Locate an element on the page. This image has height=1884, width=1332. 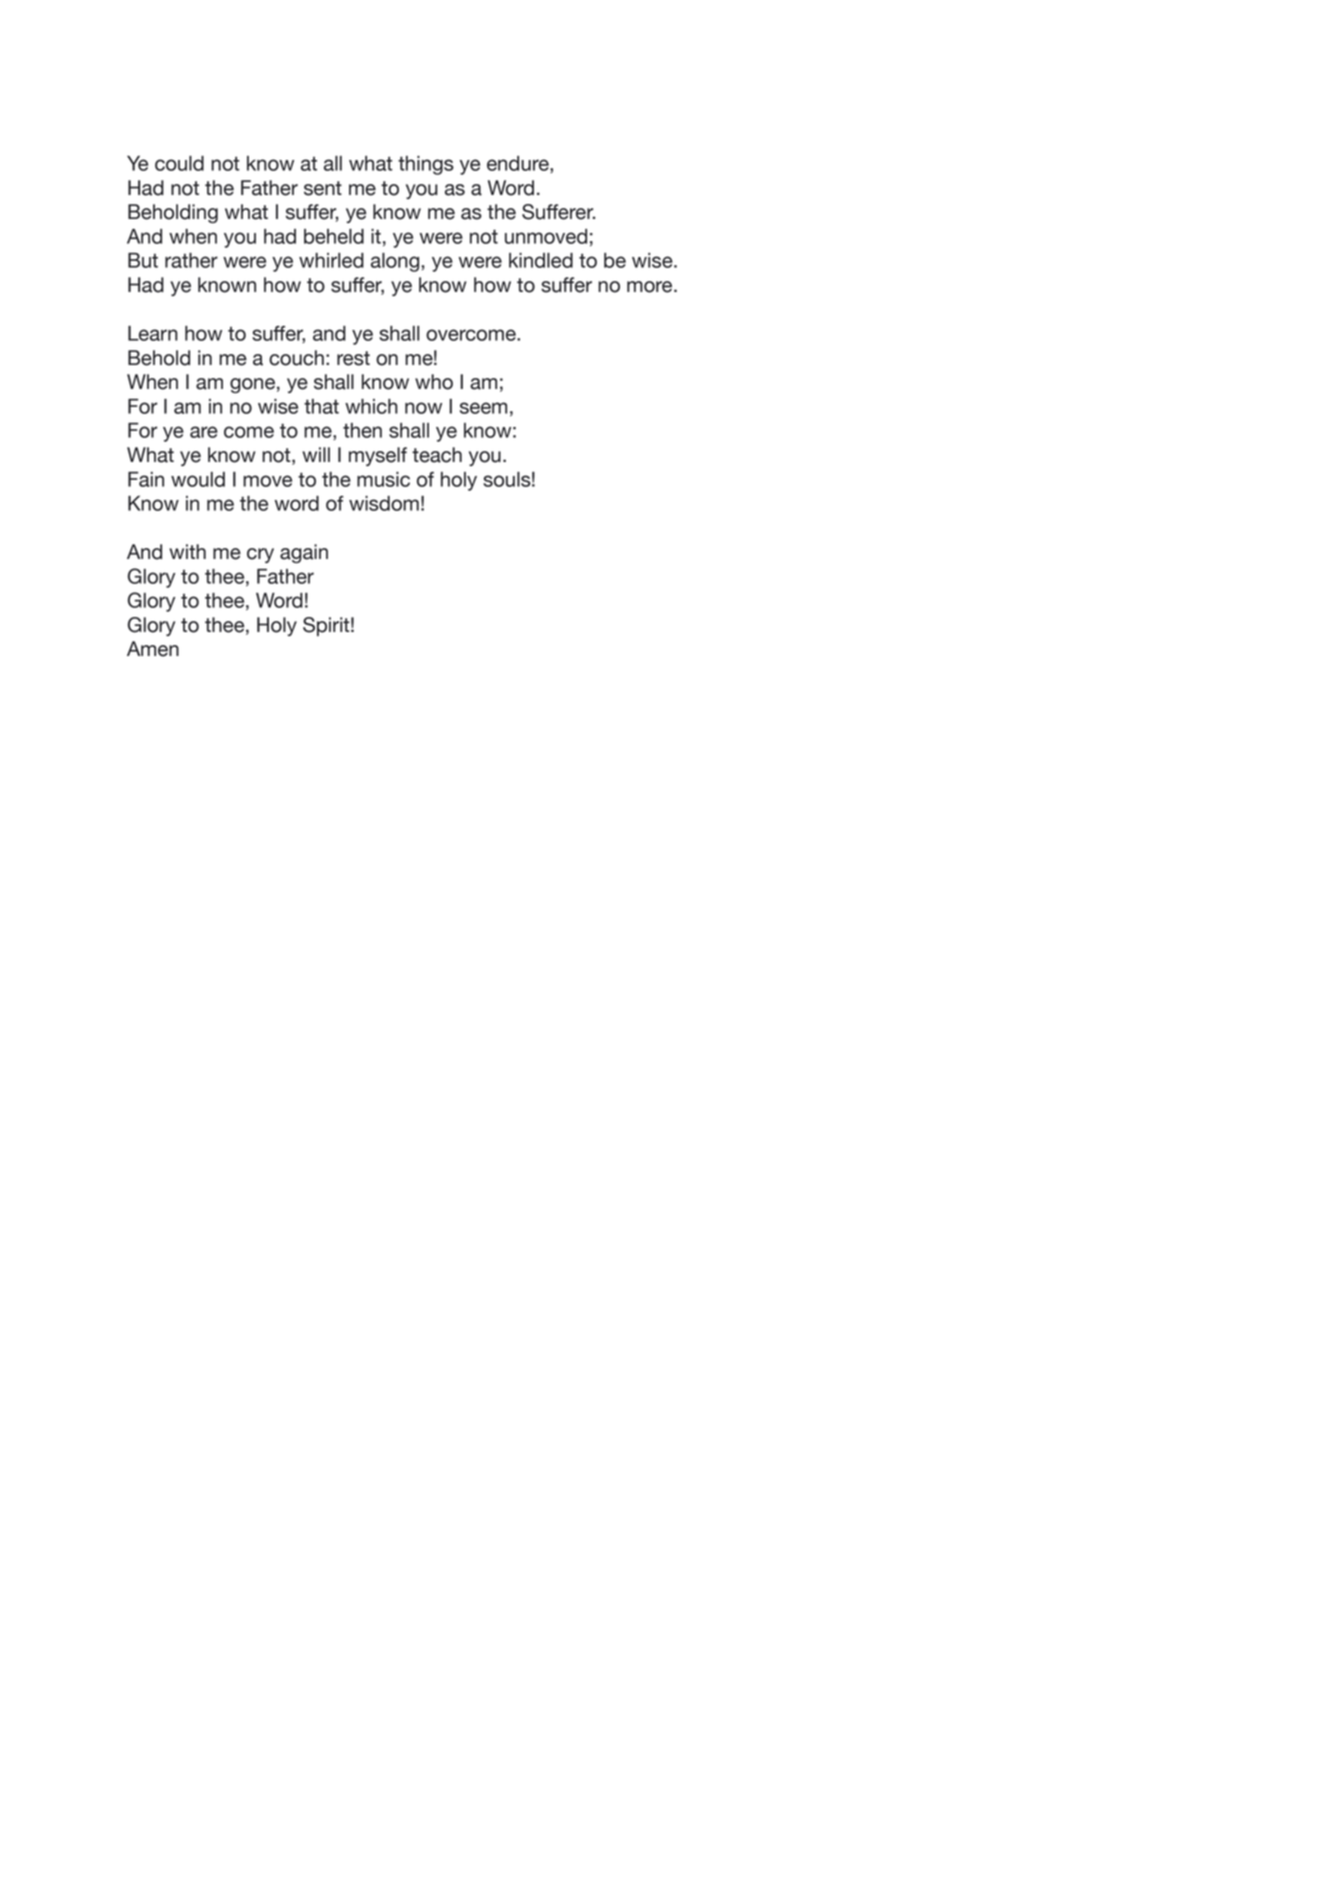
teach is located at coordinates (437, 455).
